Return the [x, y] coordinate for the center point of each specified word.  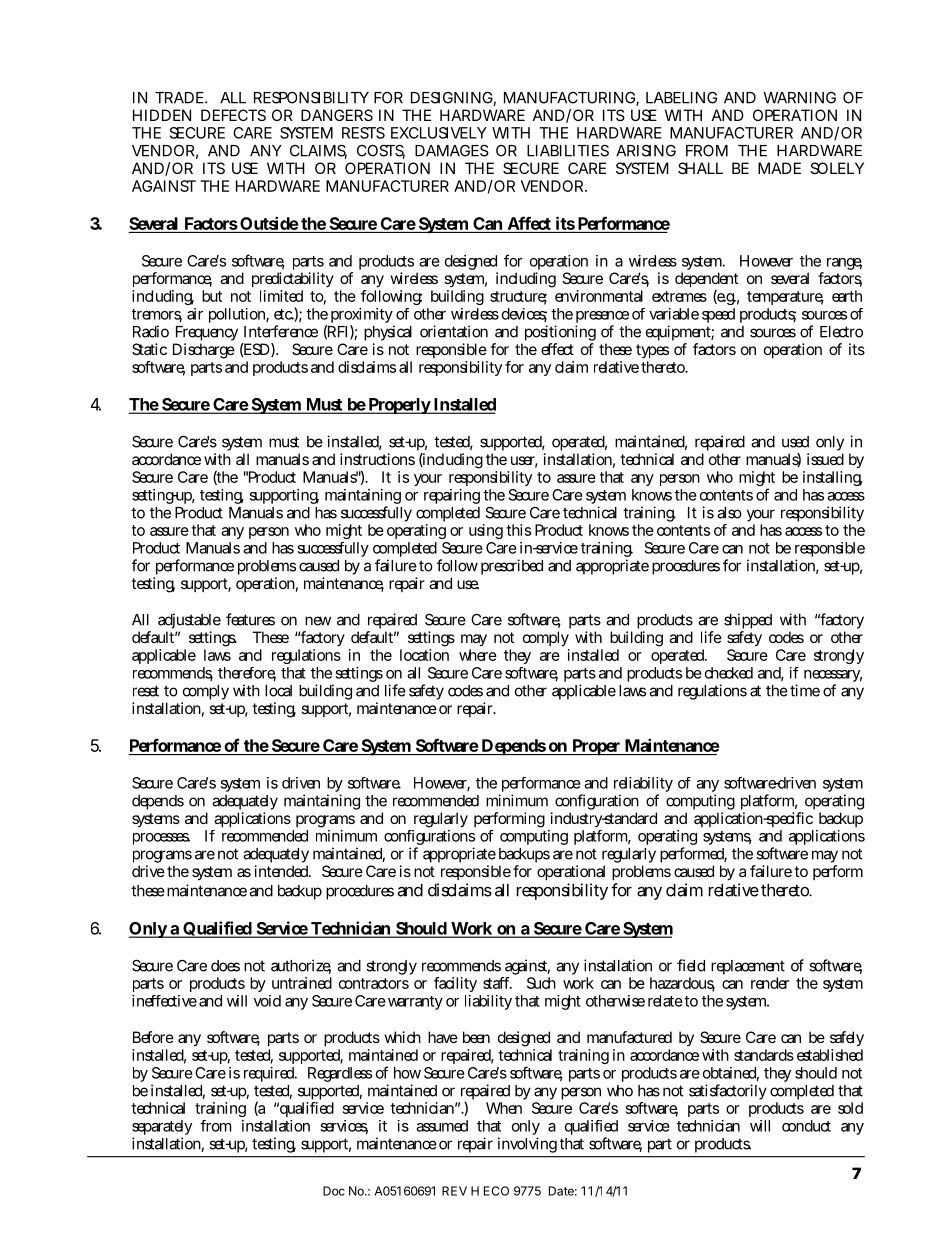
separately [162, 1129]
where [478, 655]
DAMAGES [452, 150]
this [518, 530]
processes [161, 839]
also [729, 513]
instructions [377, 459]
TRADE [179, 98]
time [805, 690]
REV [454, 1191]
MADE [779, 168]
